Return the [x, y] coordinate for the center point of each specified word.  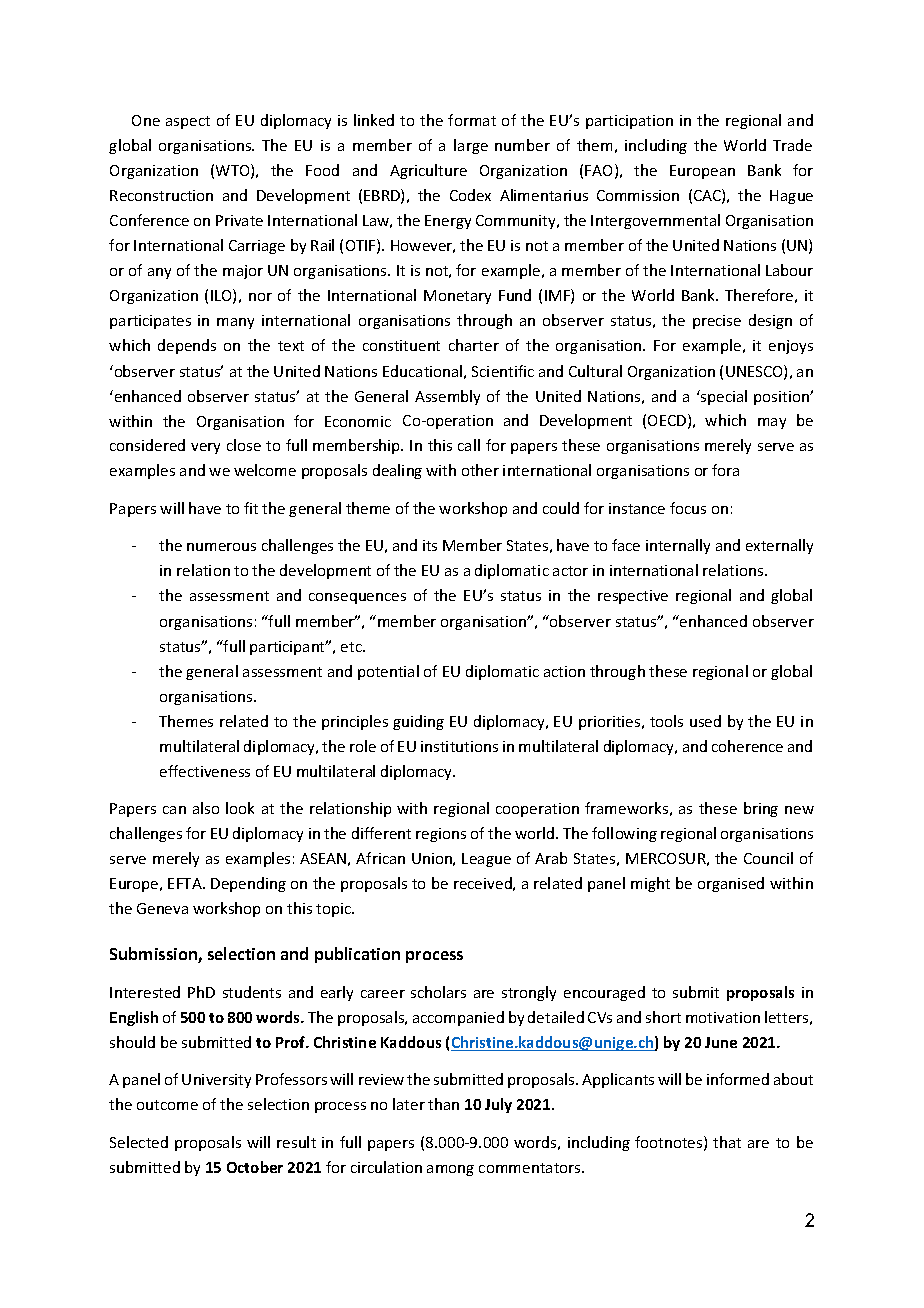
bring [761, 809]
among [450, 1170]
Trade [792, 145]
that [727, 1142]
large [471, 146]
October [255, 1167]
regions [441, 835]
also [206, 808]
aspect [188, 122]
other [480, 470]
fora [725, 470]
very [205, 448]
